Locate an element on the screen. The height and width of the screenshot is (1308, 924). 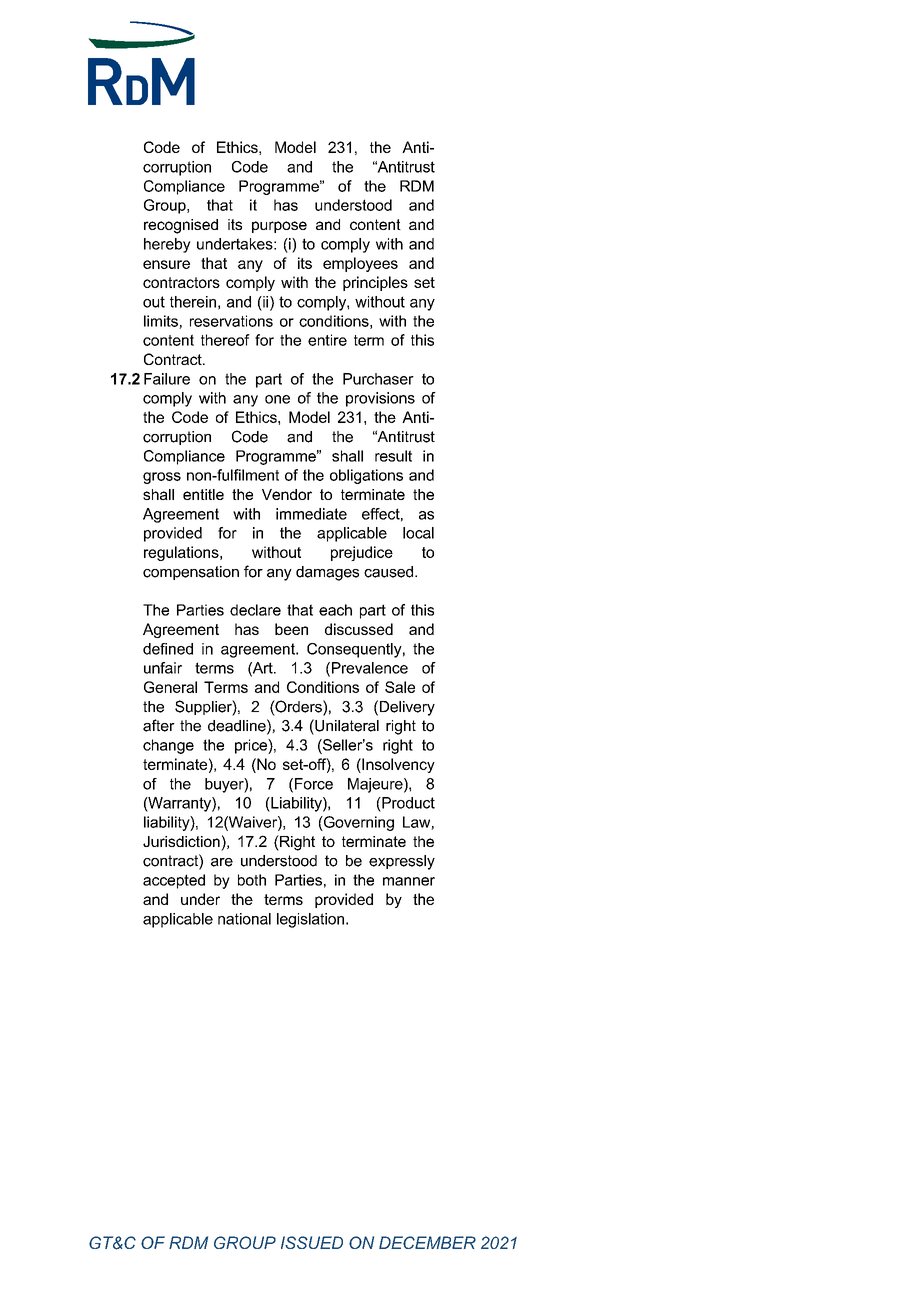
recognised is located at coordinates (181, 226).
